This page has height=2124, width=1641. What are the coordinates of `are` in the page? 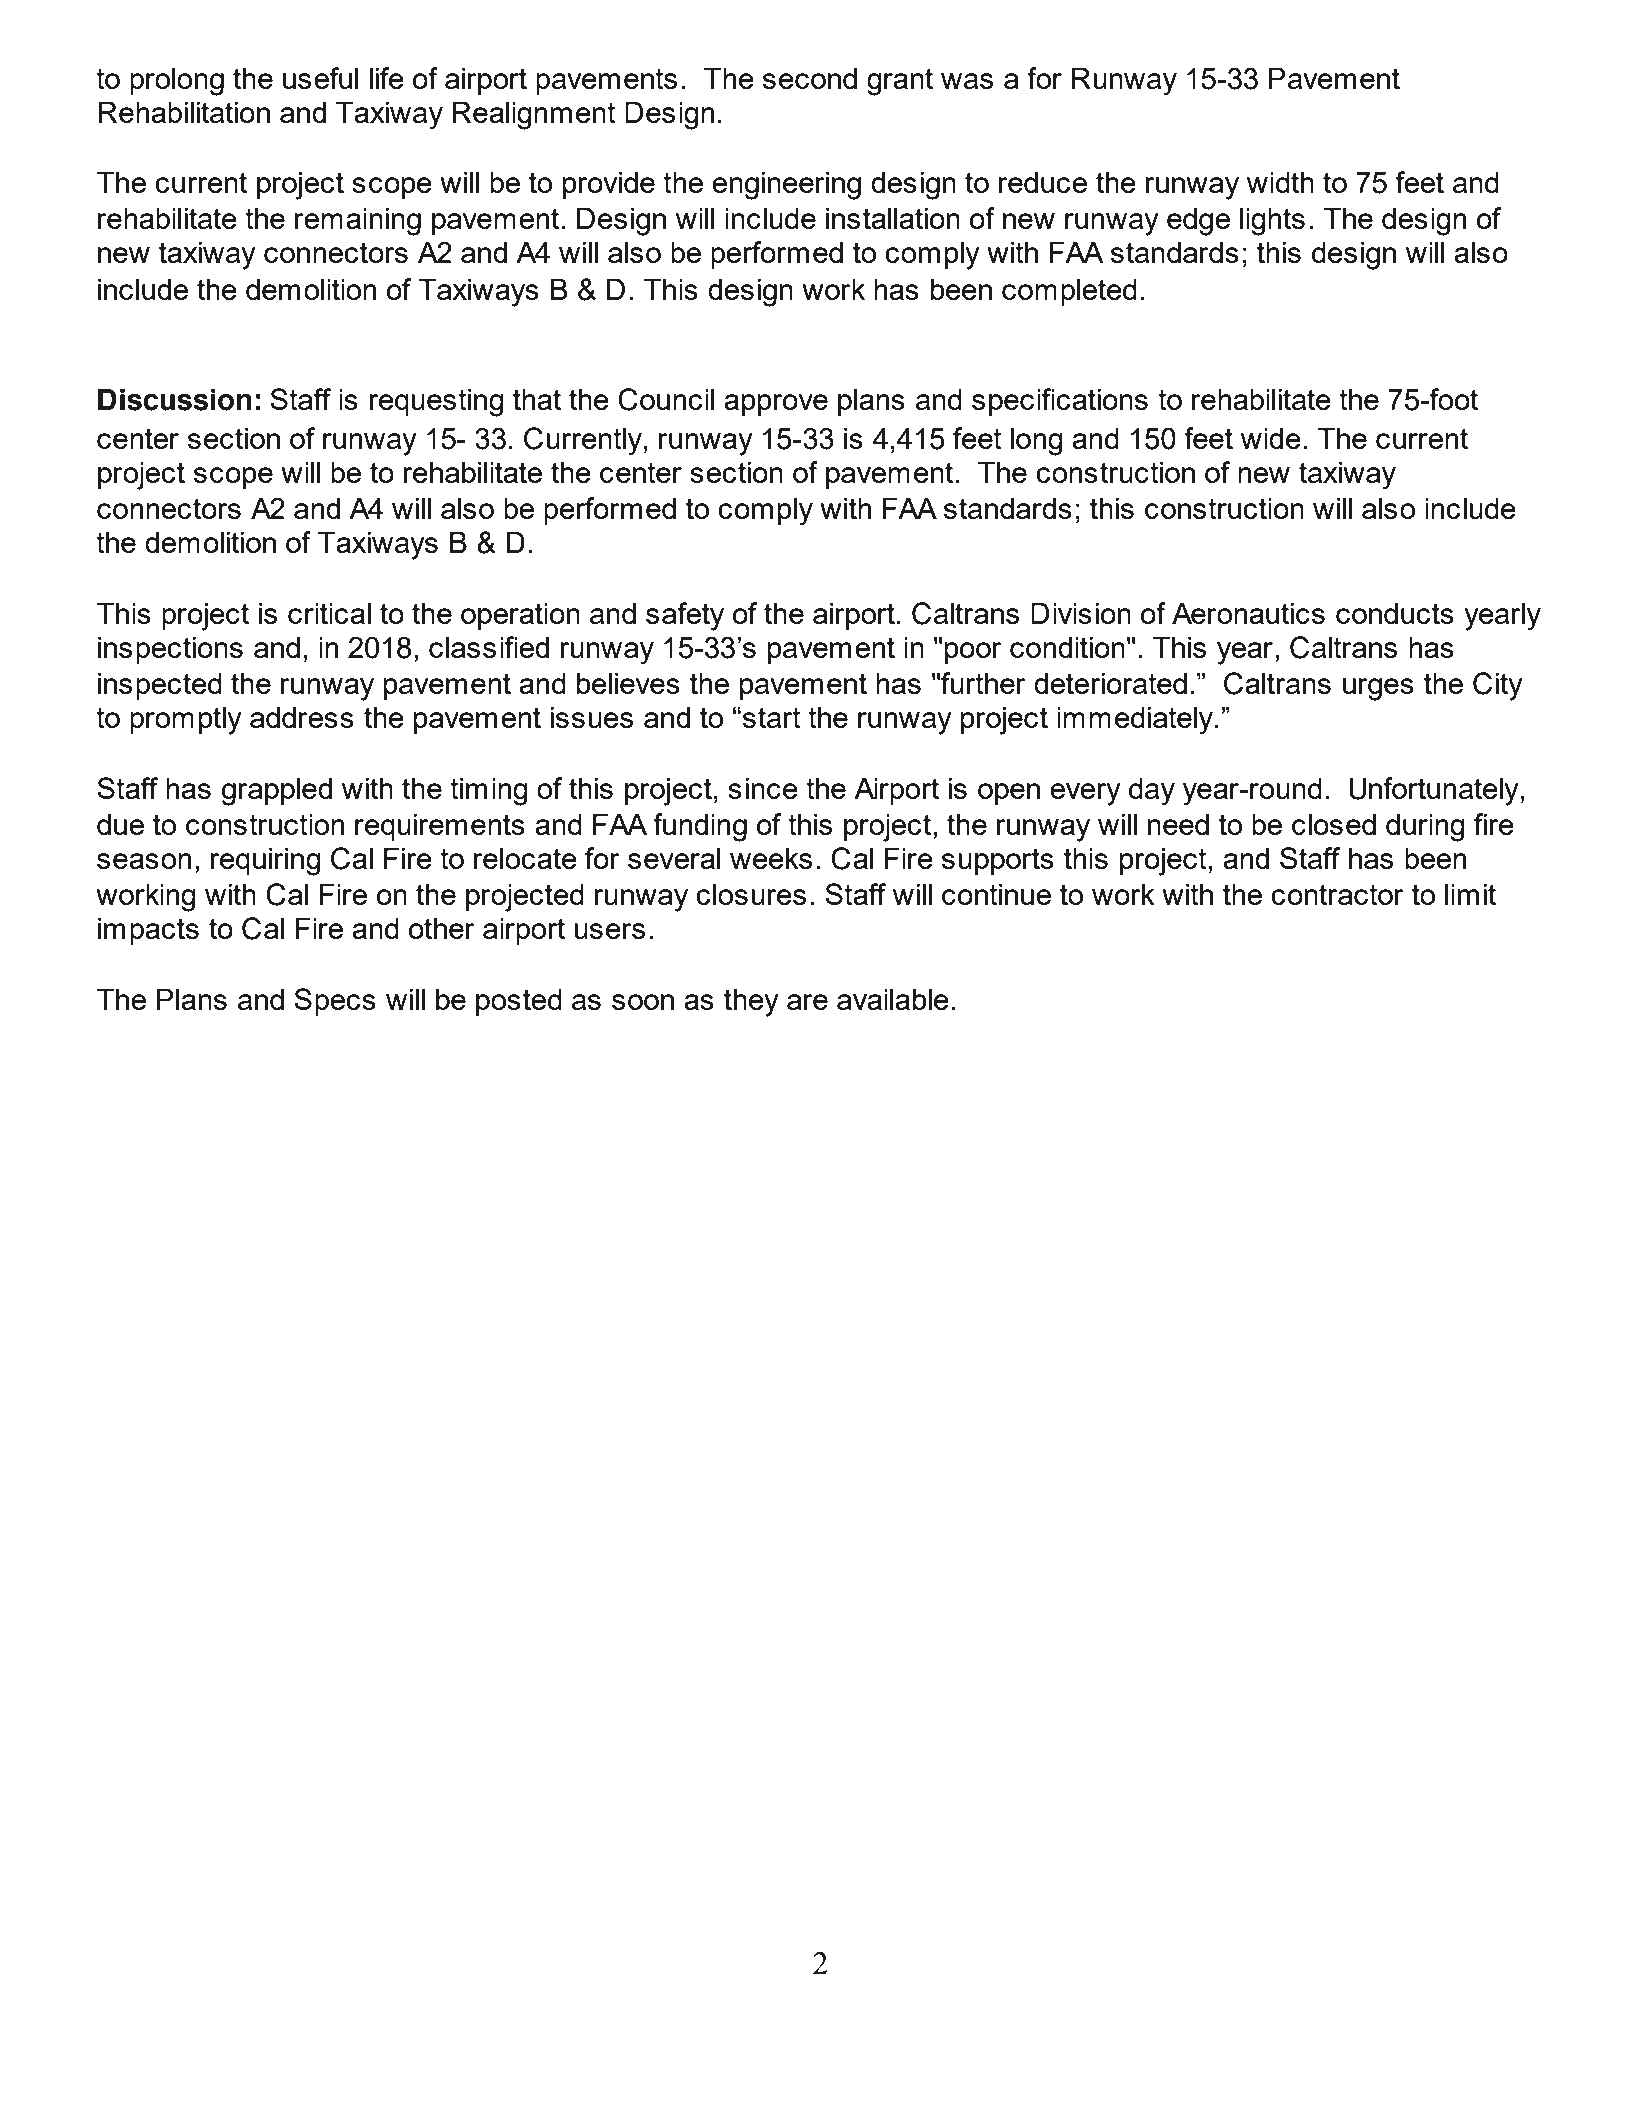 It's located at (807, 1002).
